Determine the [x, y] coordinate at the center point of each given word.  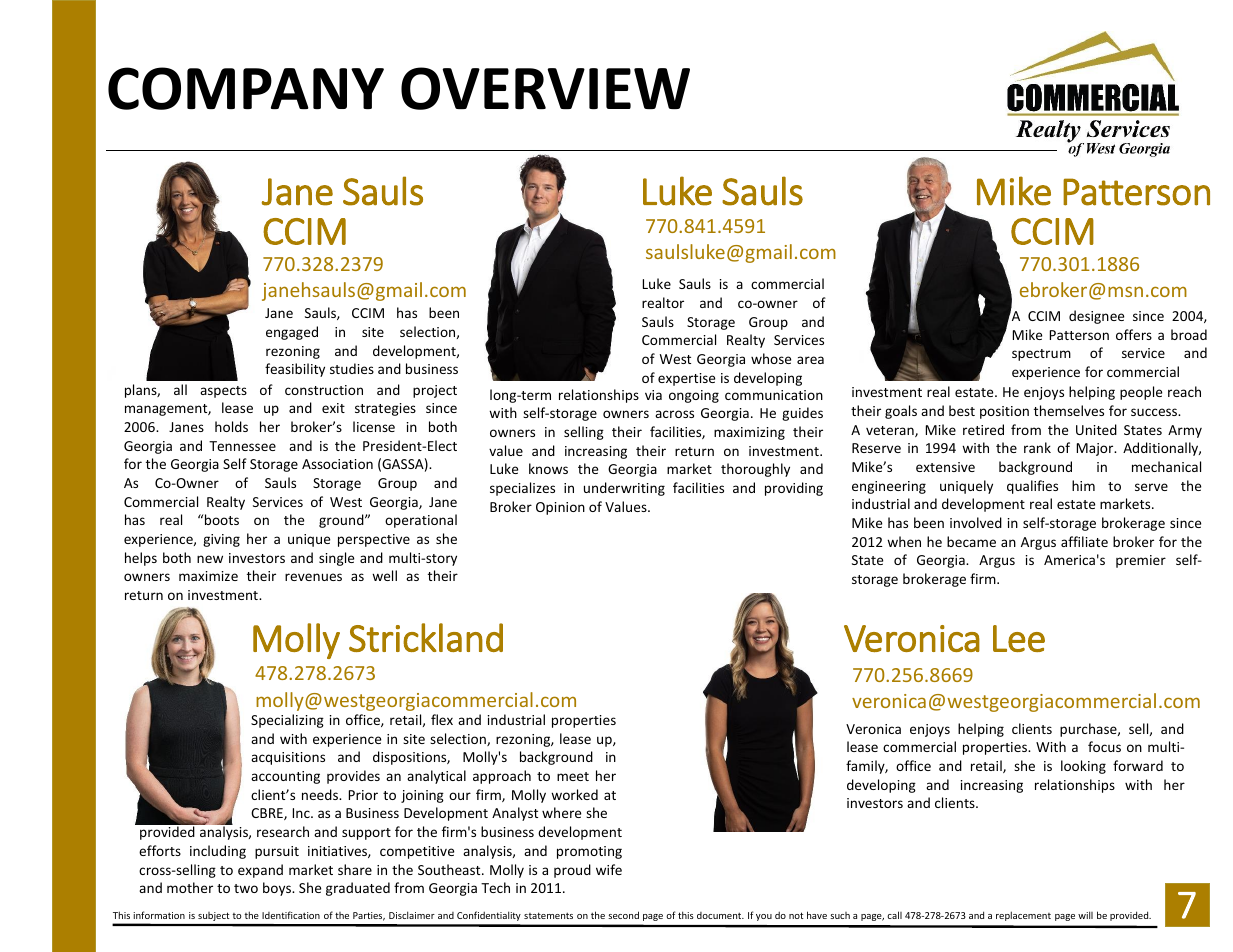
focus [1104, 746]
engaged [292, 333]
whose [771, 358]
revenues [313, 577]
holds [231, 426]
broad [1189, 334]
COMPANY [246, 88]
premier [1141, 561]
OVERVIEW [545, 88]
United [1096, 429]
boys [278, 889]
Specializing [287, 721]
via [653, 395]
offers [1134, 334]
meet [573, 776]
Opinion [560, 508]
